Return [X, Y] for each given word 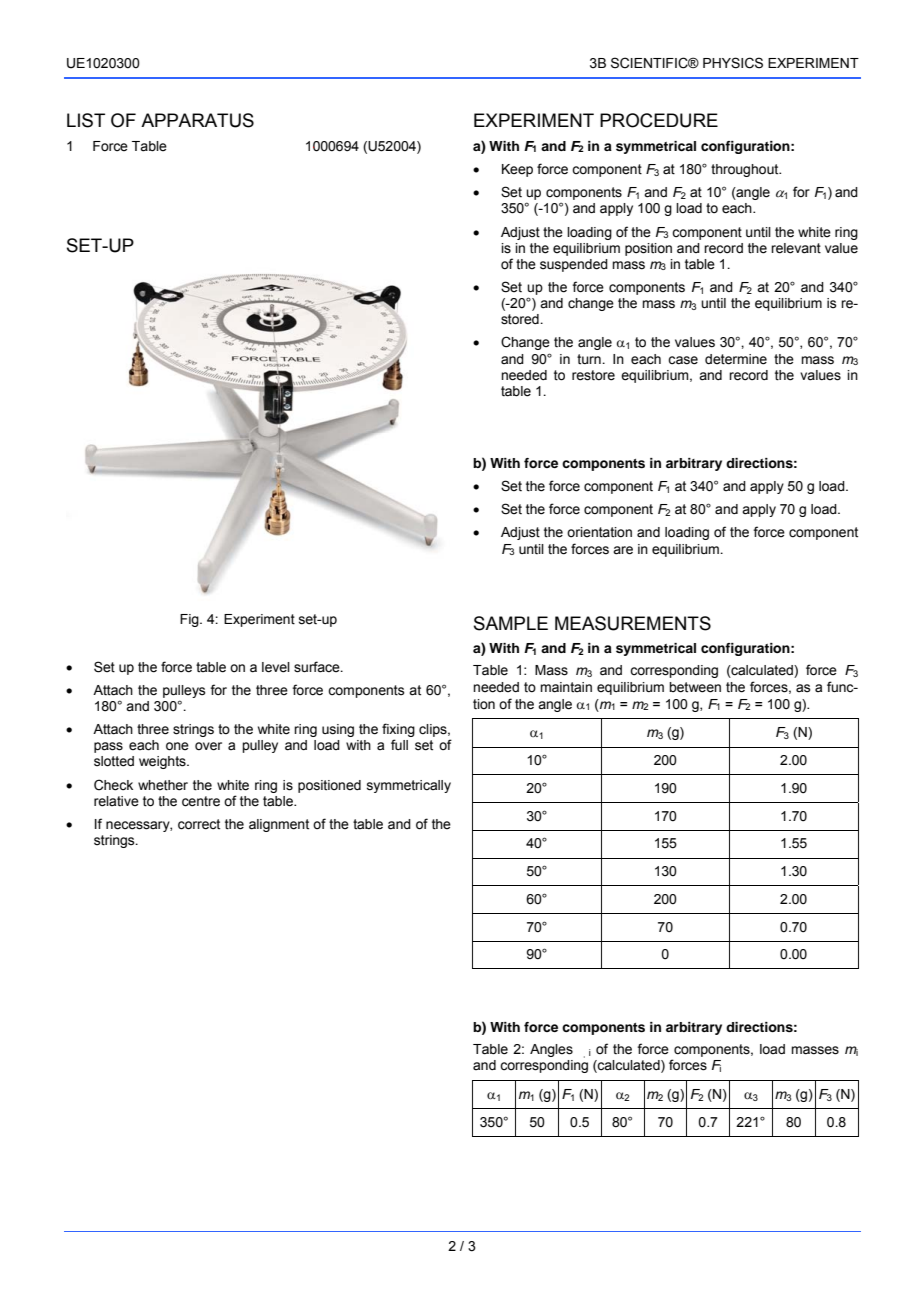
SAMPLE [511, 623]
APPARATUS [197, 120]
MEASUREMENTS [633, 623]
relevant [796, 248]
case [683, 360]
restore [593, 375]
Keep [517, 170]
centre [201, 801]
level [276, 667]
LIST [86, 120]
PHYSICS [733, 63]
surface [318, 667]
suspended [574, 265]
